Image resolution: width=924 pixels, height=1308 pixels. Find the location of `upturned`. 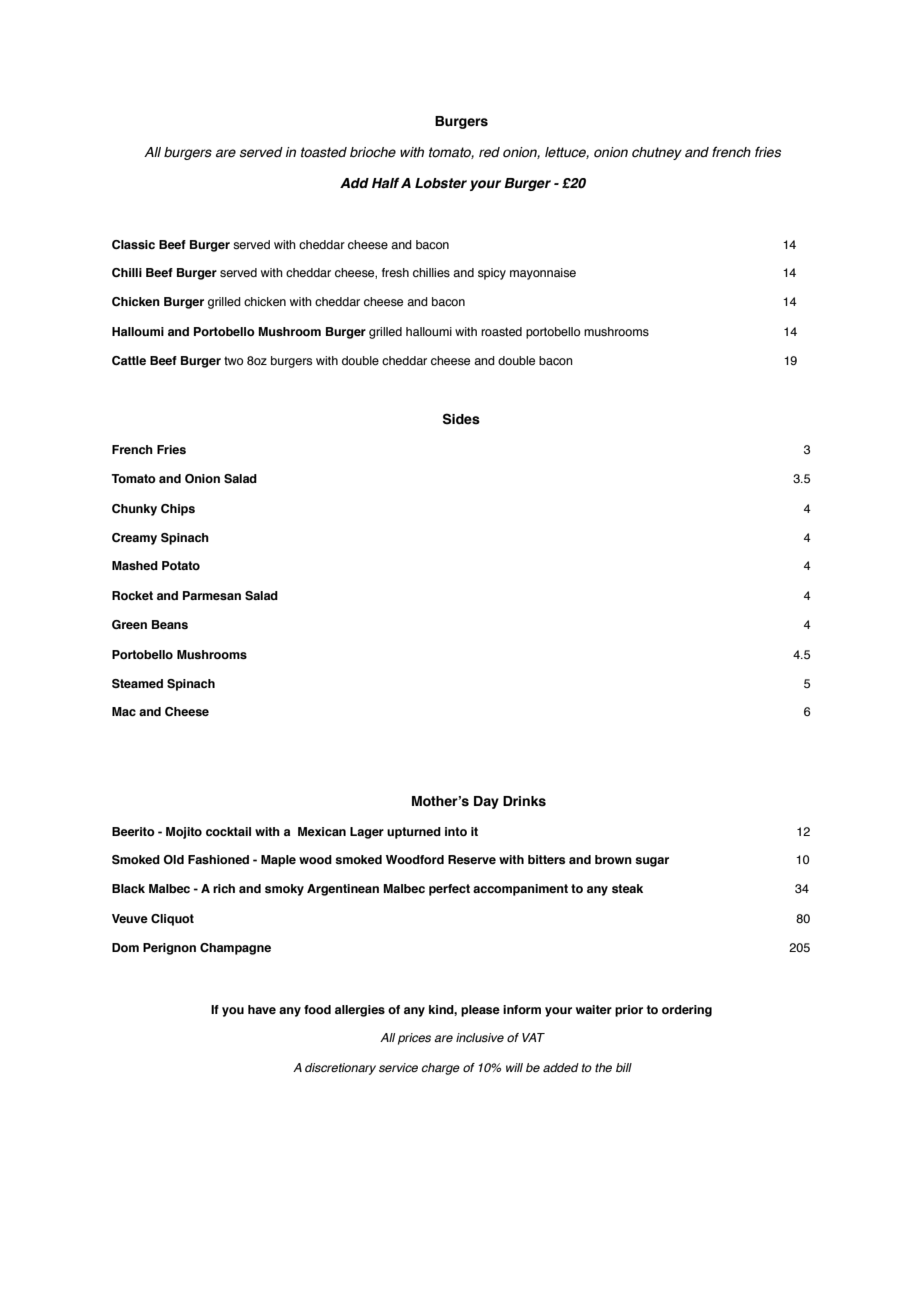

upturned is located at coordinates (414, 833).
